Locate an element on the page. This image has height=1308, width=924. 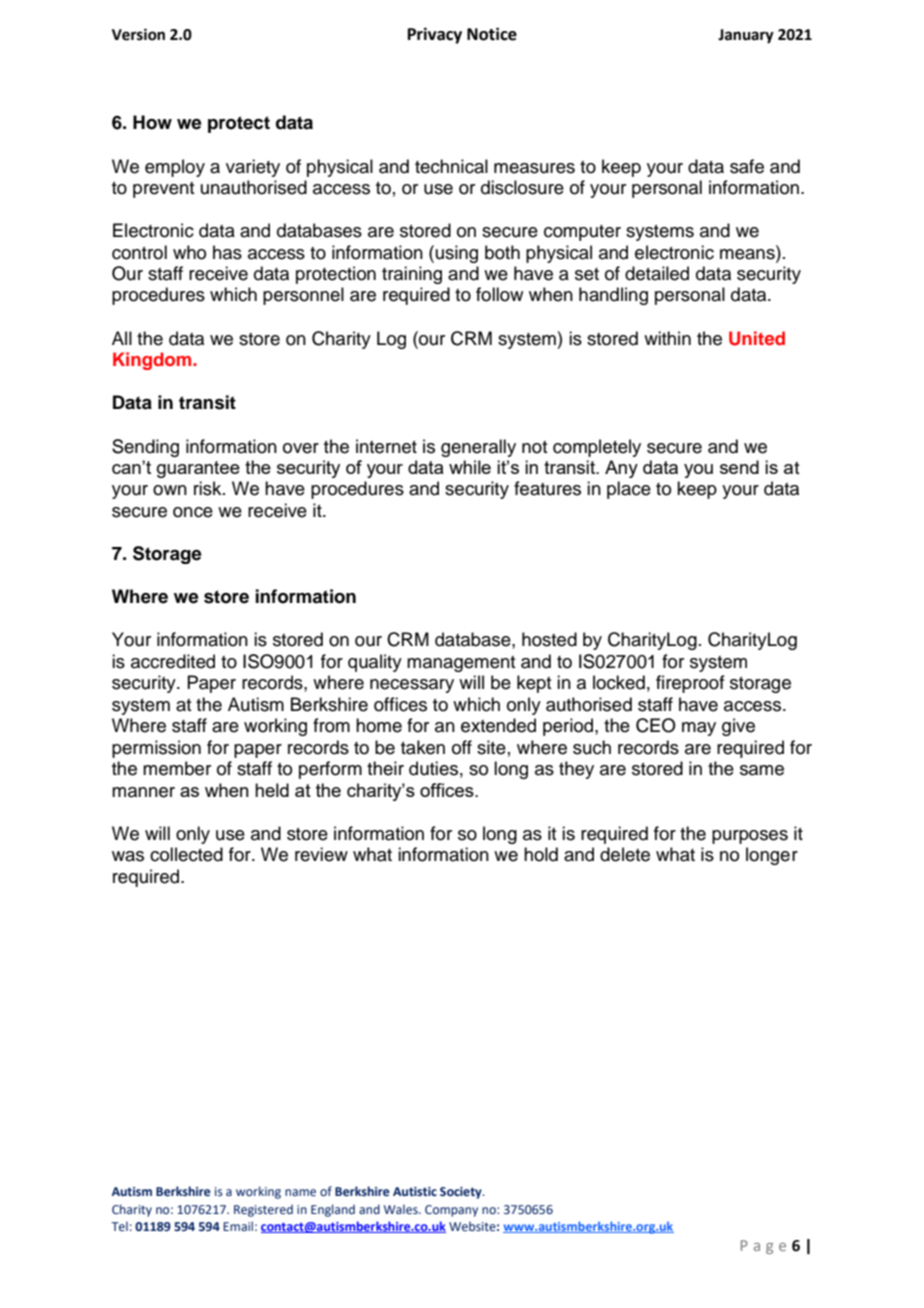
who is located at coordinates (189, 252).
